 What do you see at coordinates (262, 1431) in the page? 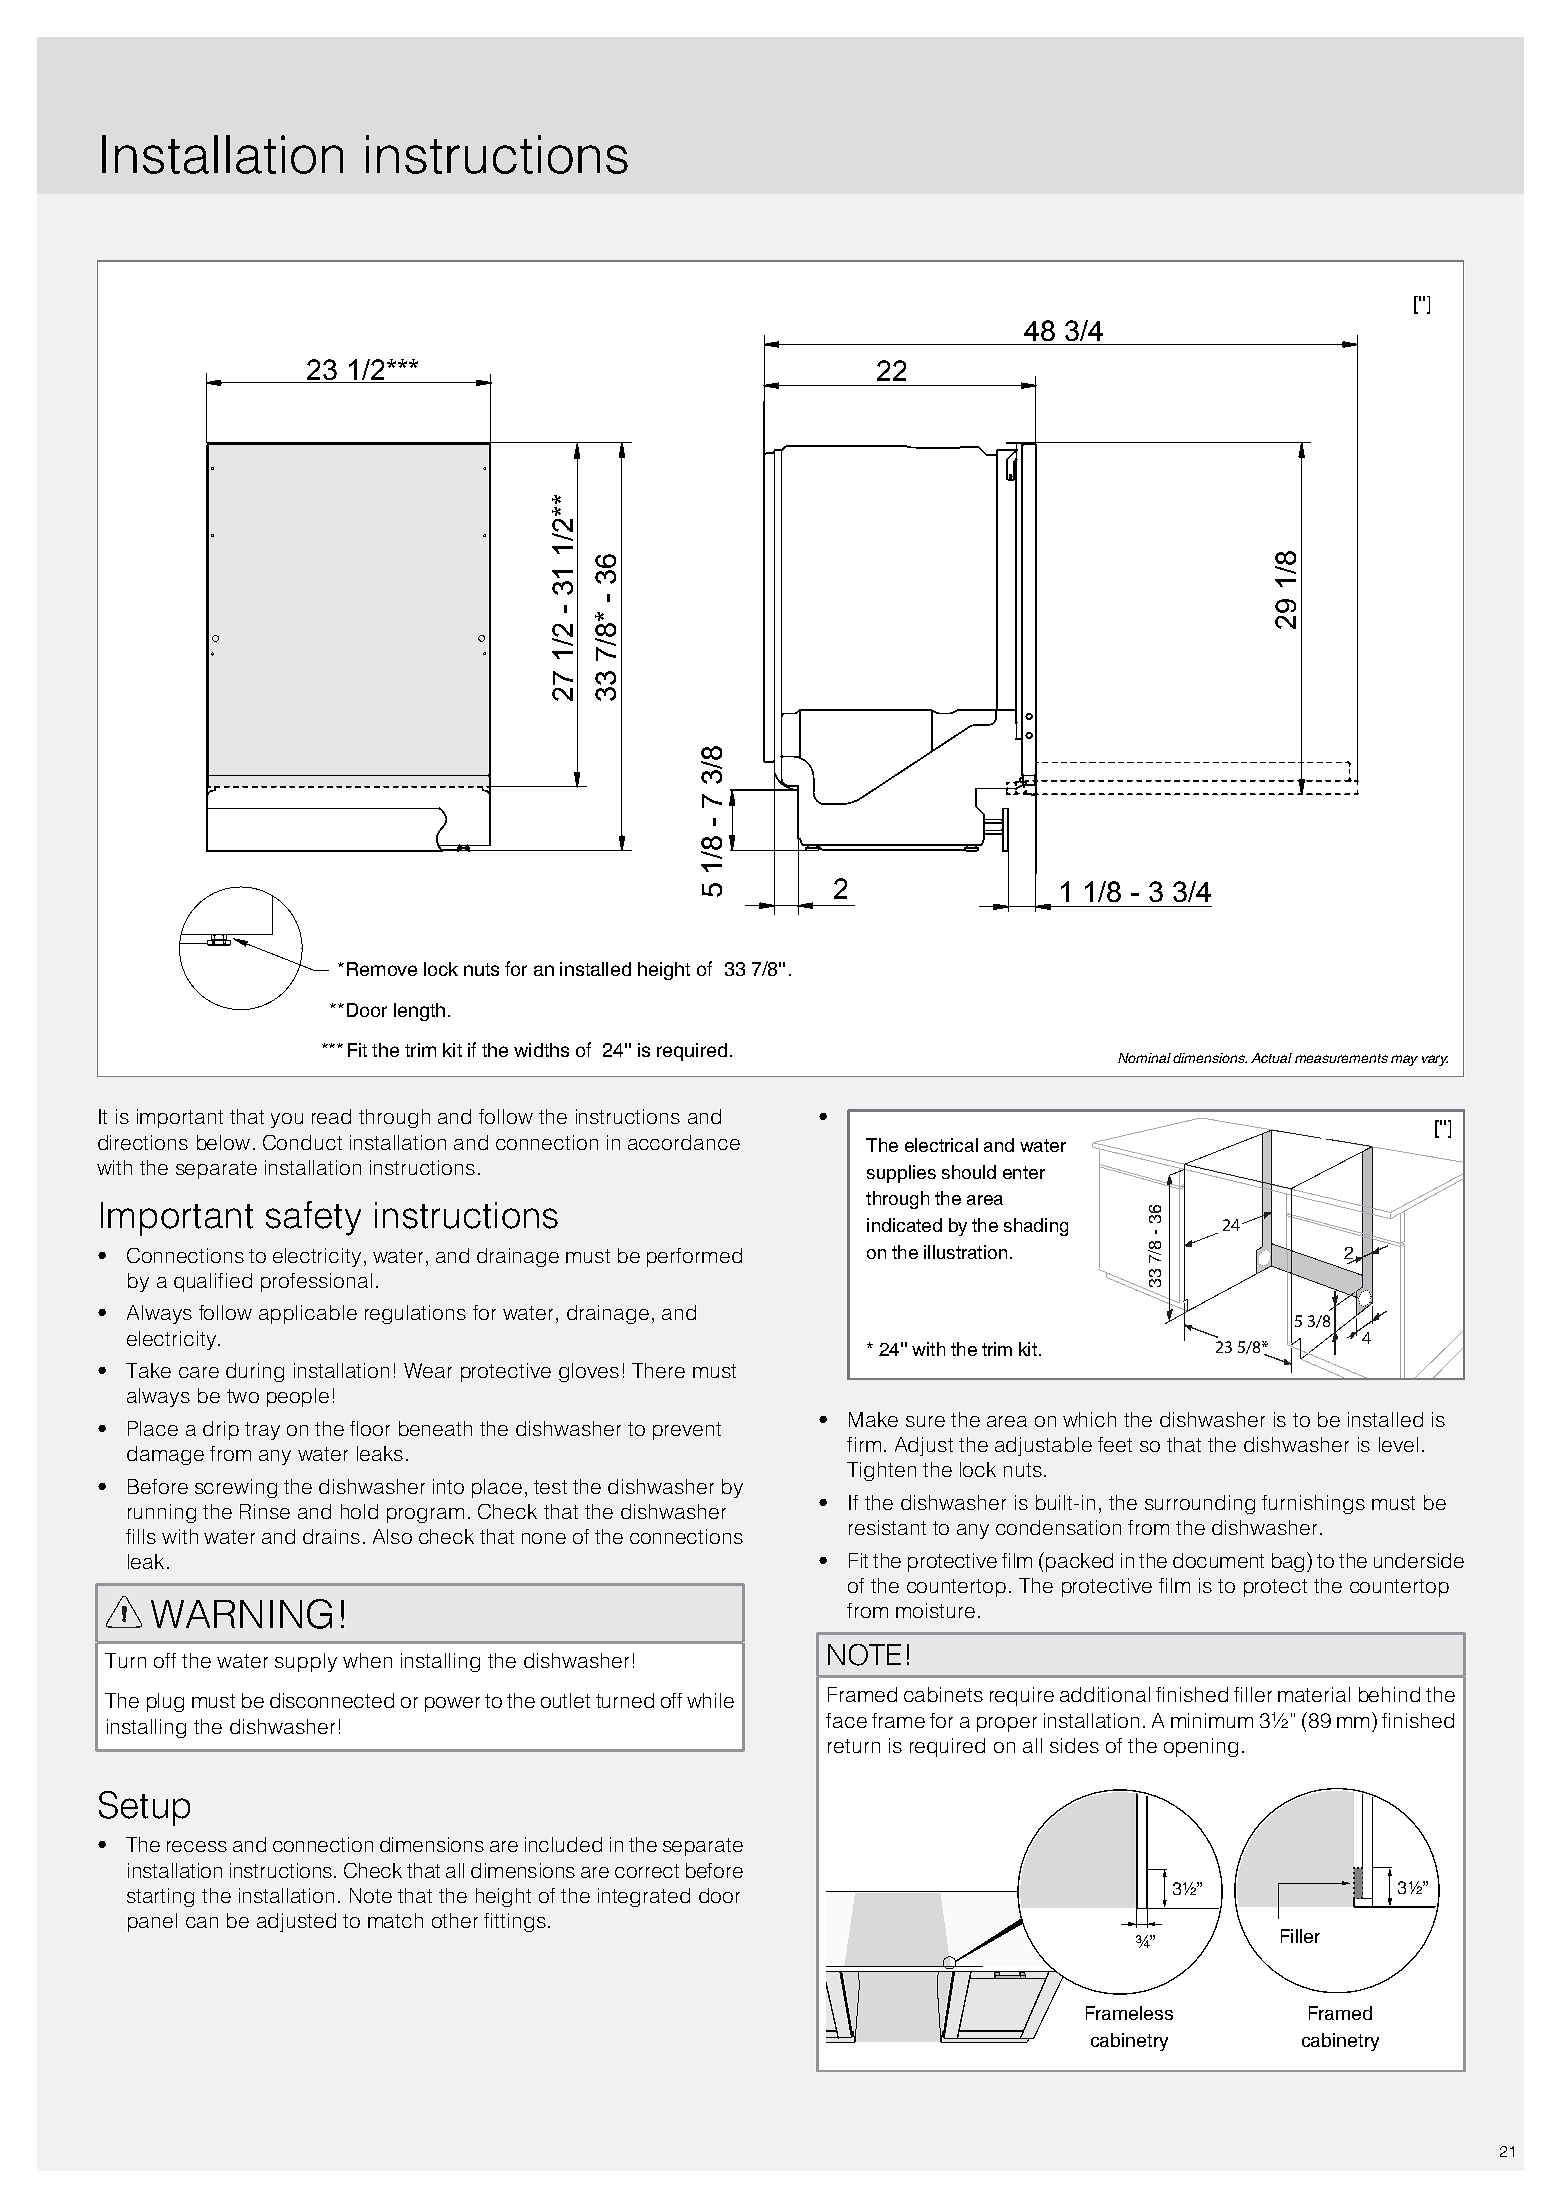
I see `tray` at bounding box center [262, 1431].
